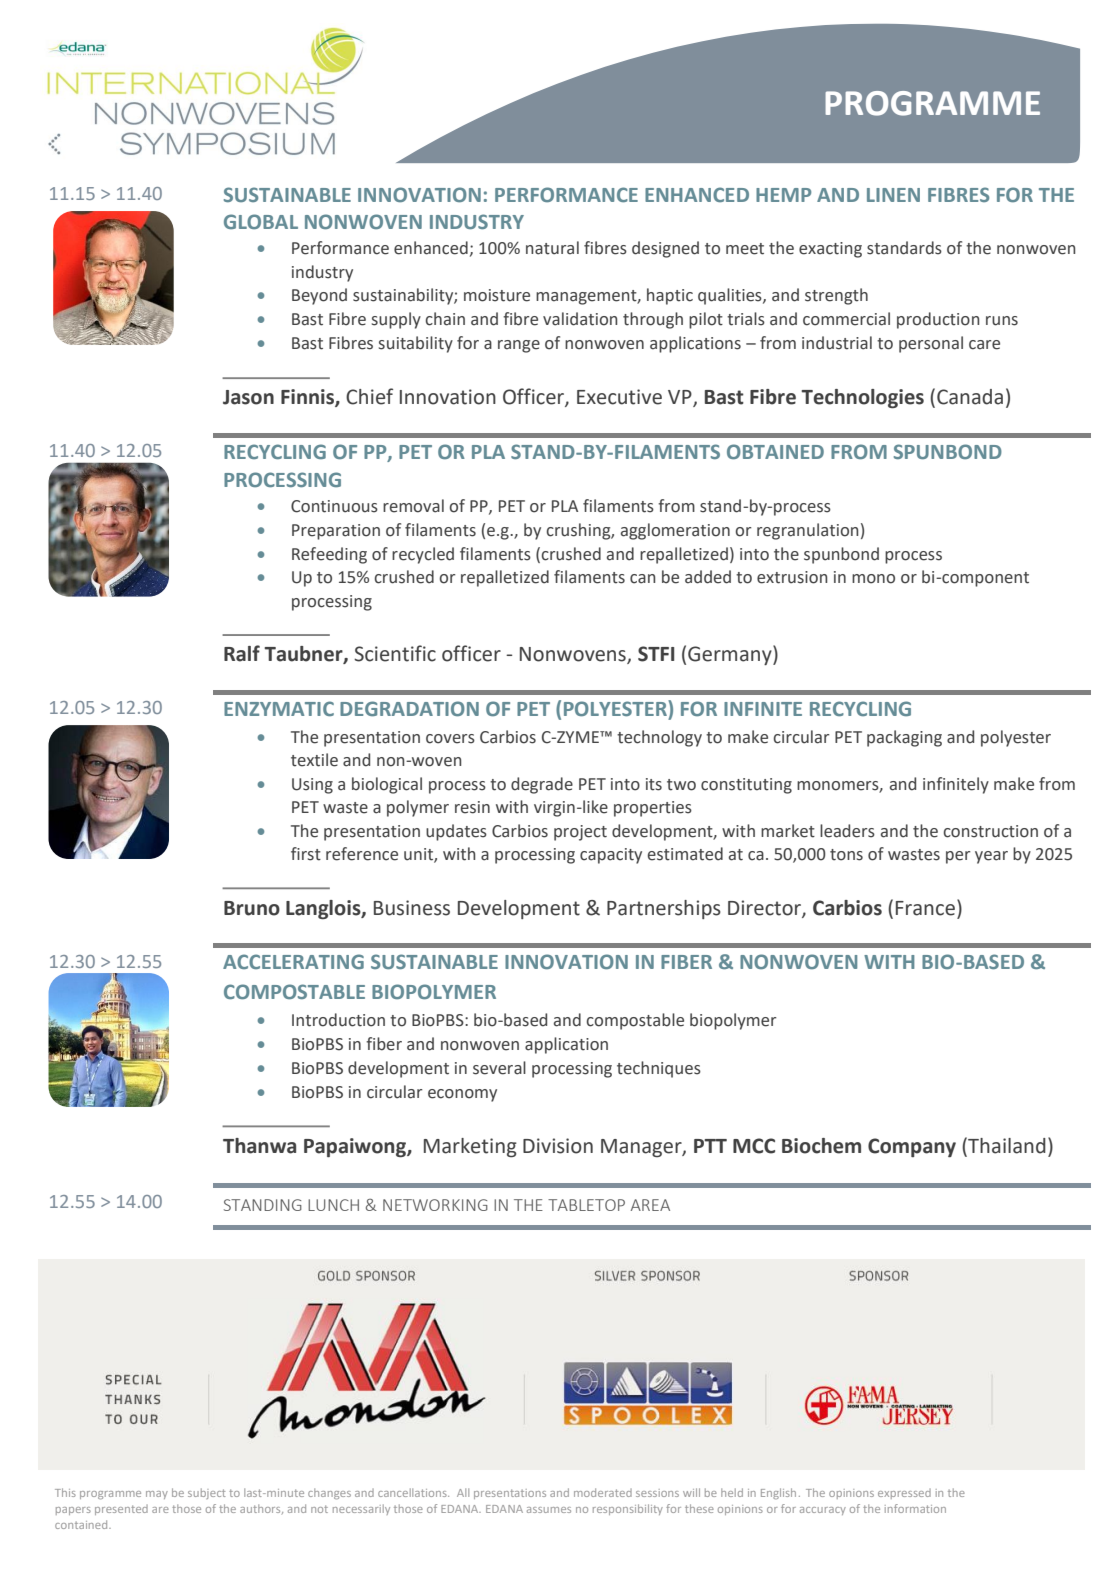 The image size is (1120, 1584). Describe the element at coordinates (552, 248) in the screenshot. I see `natural` at that location.
